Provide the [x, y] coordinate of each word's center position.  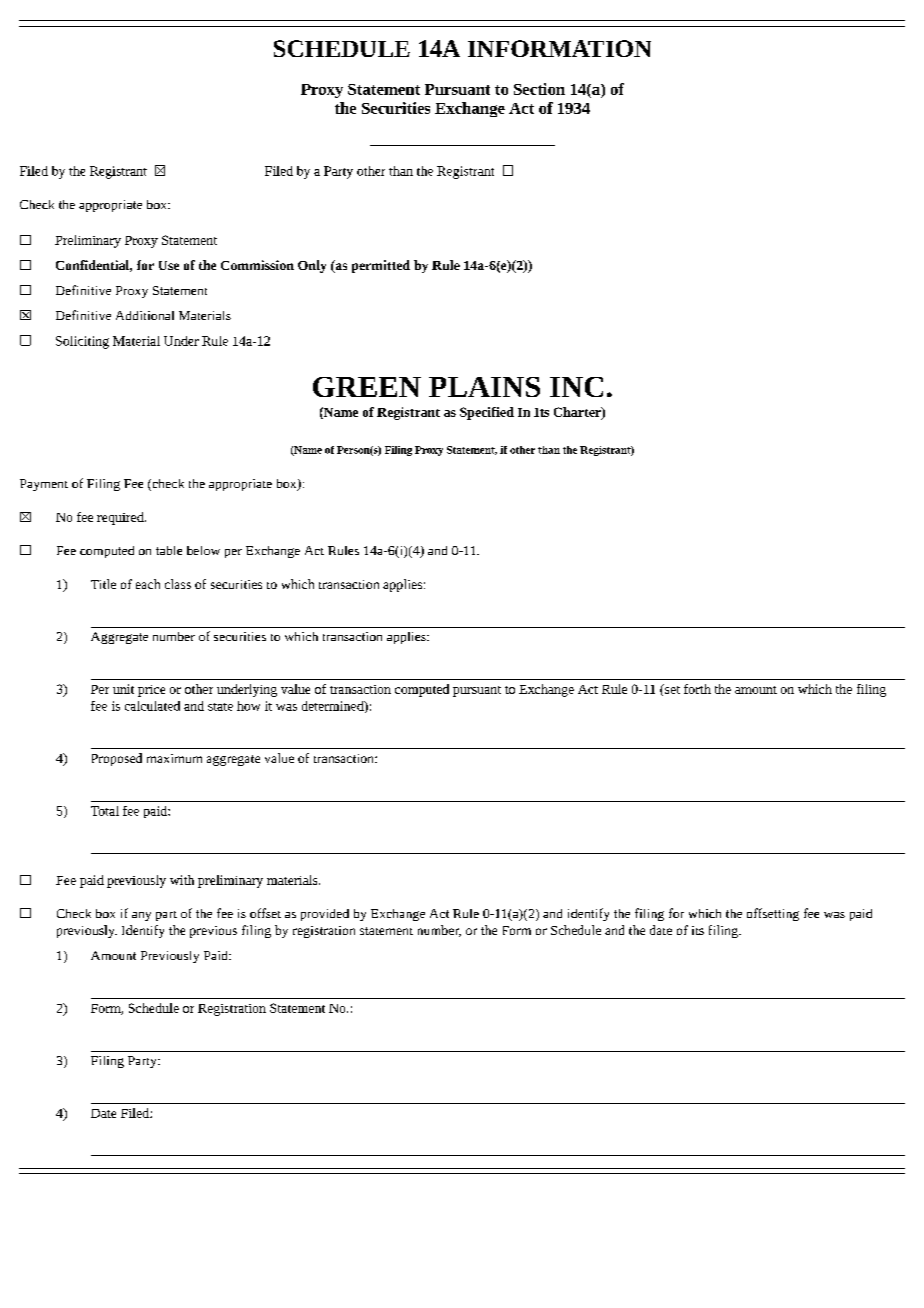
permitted [381, 266]
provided [325, 915]
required [121, 518]
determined [334, 707]
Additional [145, 315]
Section [539, 89]
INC [576, 387]
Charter [578, 413]
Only [312, 266]
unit [123, 689]
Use [169, 265]
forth [697, 689]
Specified [487, 413]
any [141, 916]
